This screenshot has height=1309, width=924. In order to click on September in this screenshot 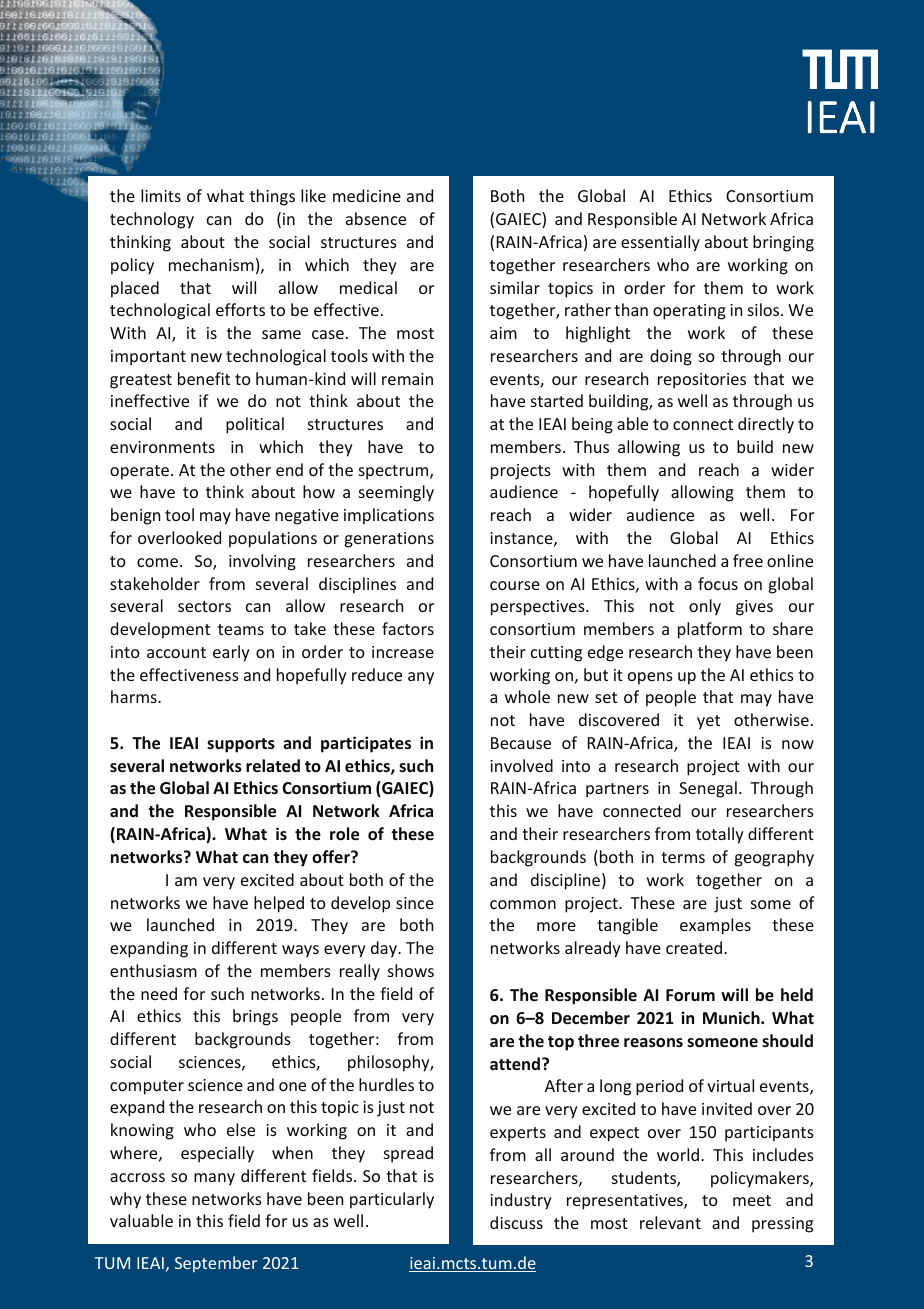, I will do `click(216, 1264)`.
